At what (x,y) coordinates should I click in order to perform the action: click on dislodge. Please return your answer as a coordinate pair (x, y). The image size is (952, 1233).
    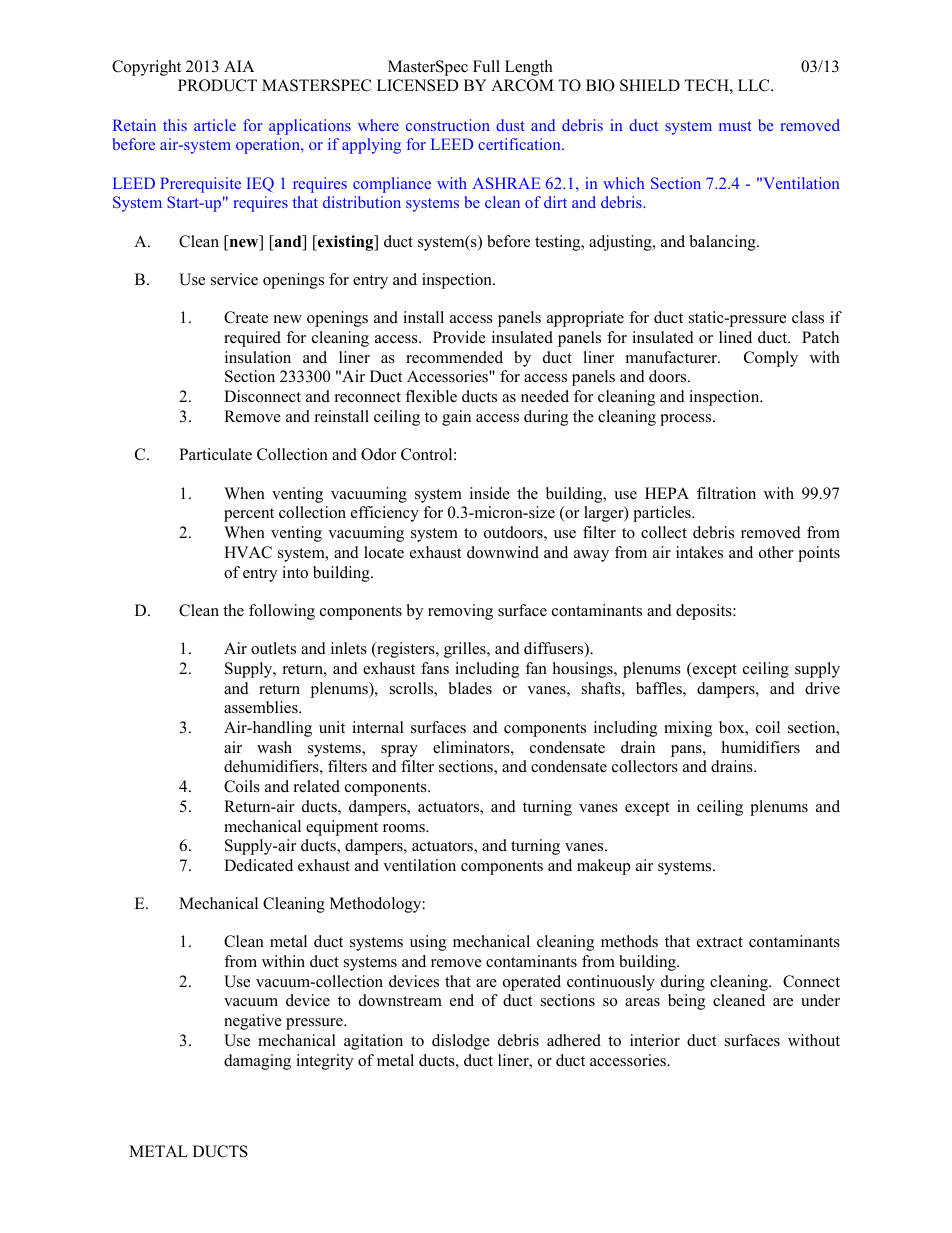
    Looking at the image, I should click on (461, 1042).
